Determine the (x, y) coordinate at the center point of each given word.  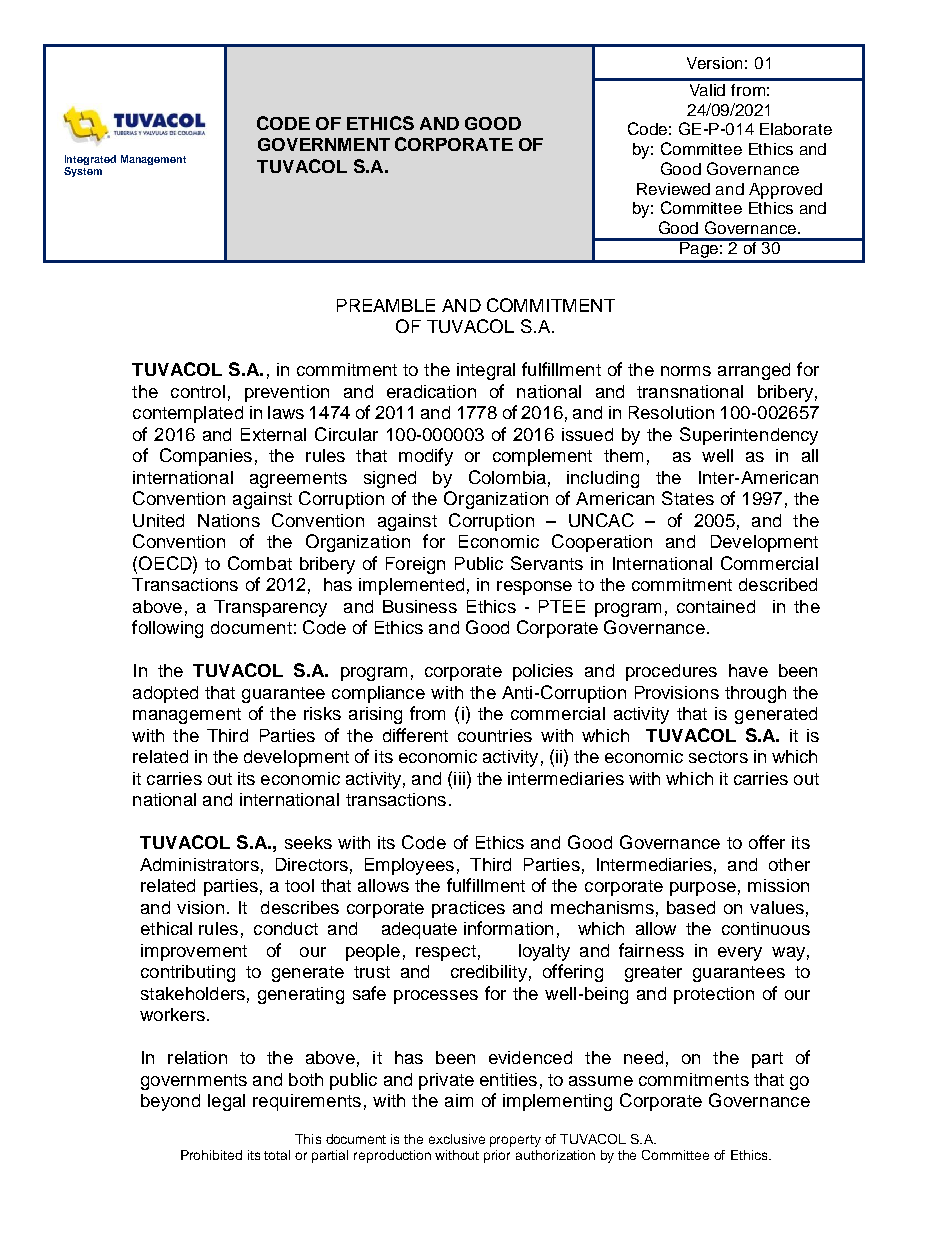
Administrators (199, 864)
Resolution (671, 412)
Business (420, 606)
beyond (170, 1102)
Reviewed (673, 189)
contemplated (188, 414)
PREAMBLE (386, 305)
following (167, 629)
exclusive (457, 1139)
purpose (703, 889)
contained (716, 606)
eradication (431, 391)
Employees (409, 866)
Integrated (90, 161)
